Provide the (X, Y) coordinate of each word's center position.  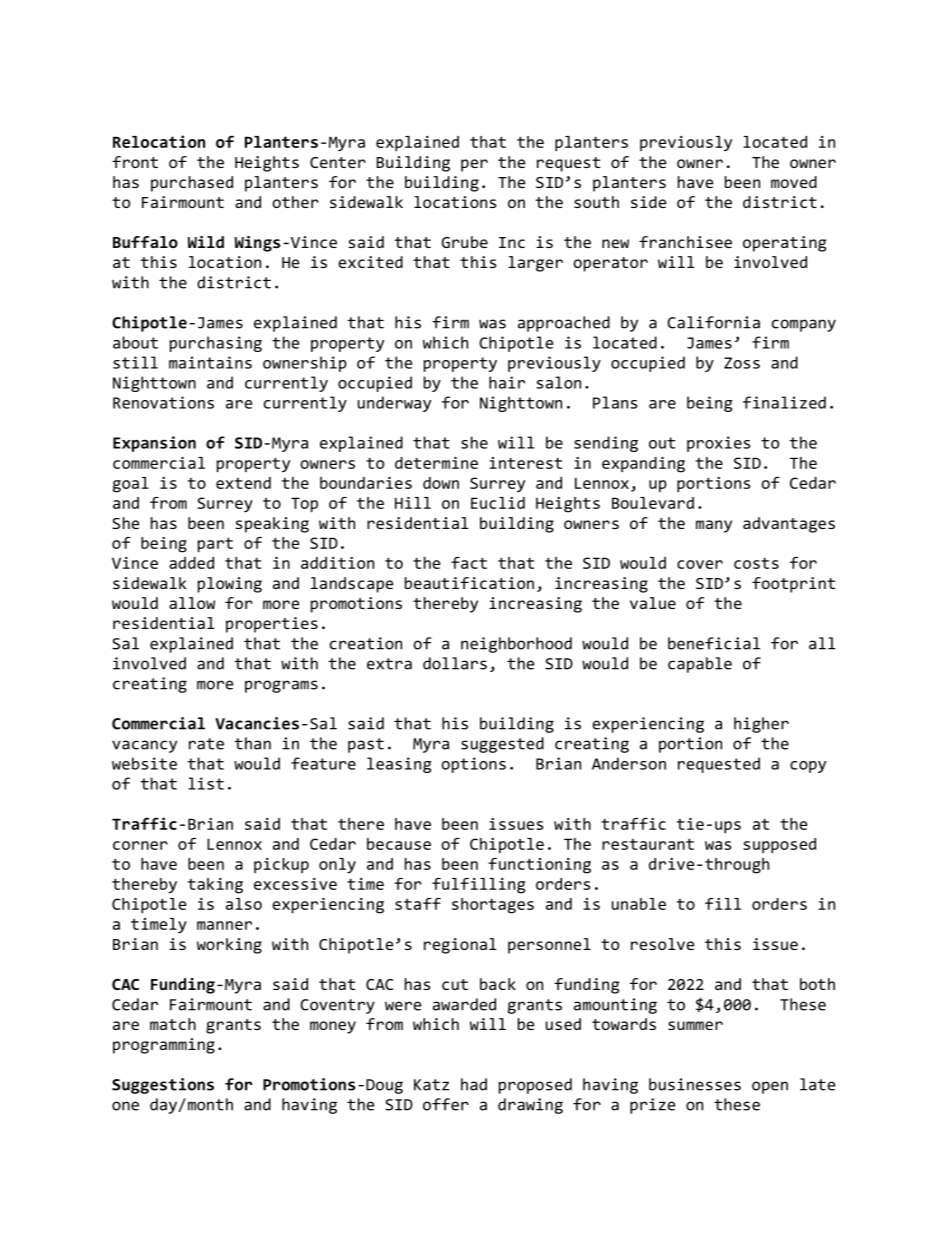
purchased (192, 184)
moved (794, 182)
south (596, 202)
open (770, 1087)
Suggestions (163, 1086)
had (474, 1084)
